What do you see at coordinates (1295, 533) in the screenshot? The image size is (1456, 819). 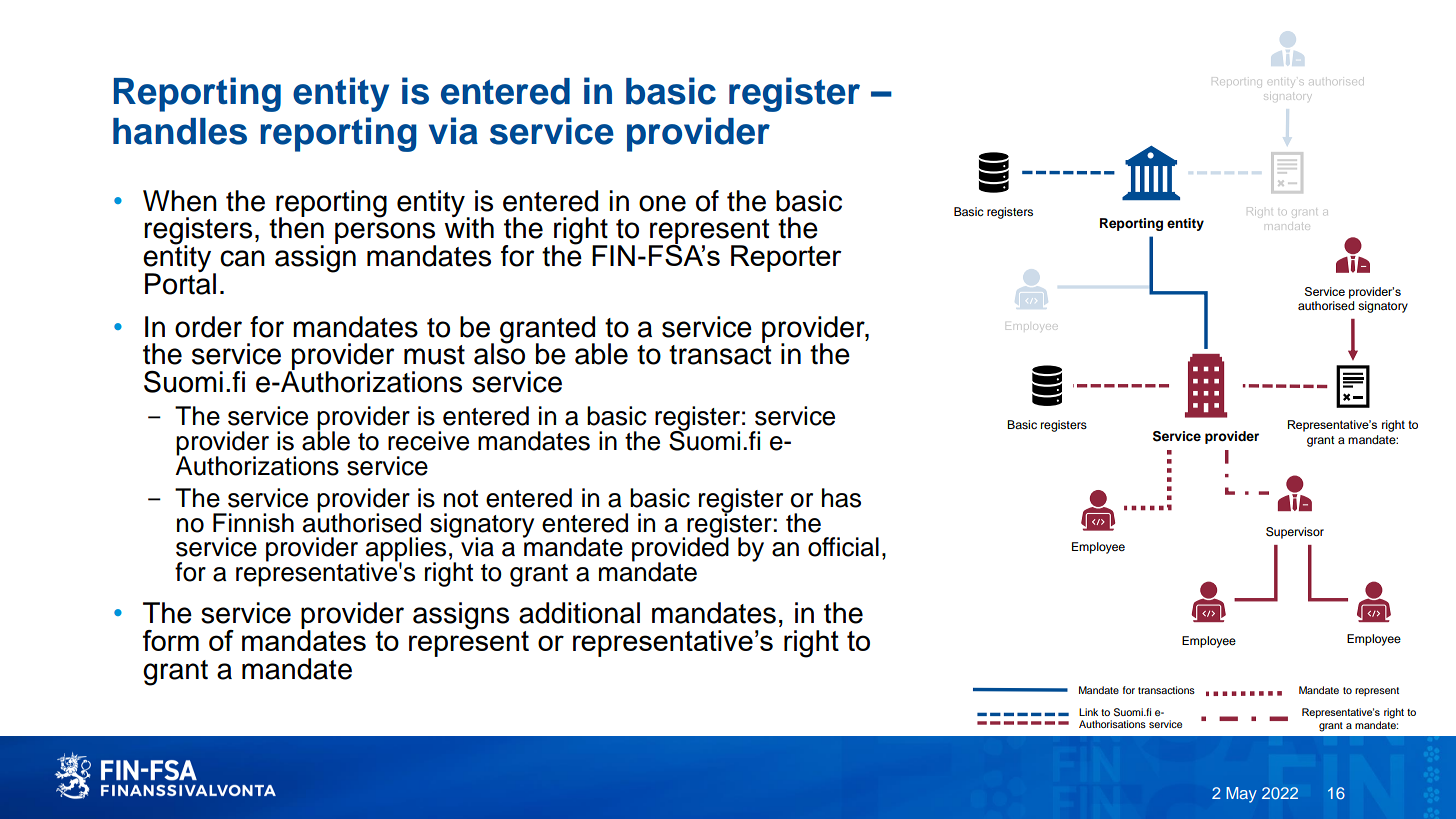 I see `Supervisor` at bounding box center [1295, 533].
